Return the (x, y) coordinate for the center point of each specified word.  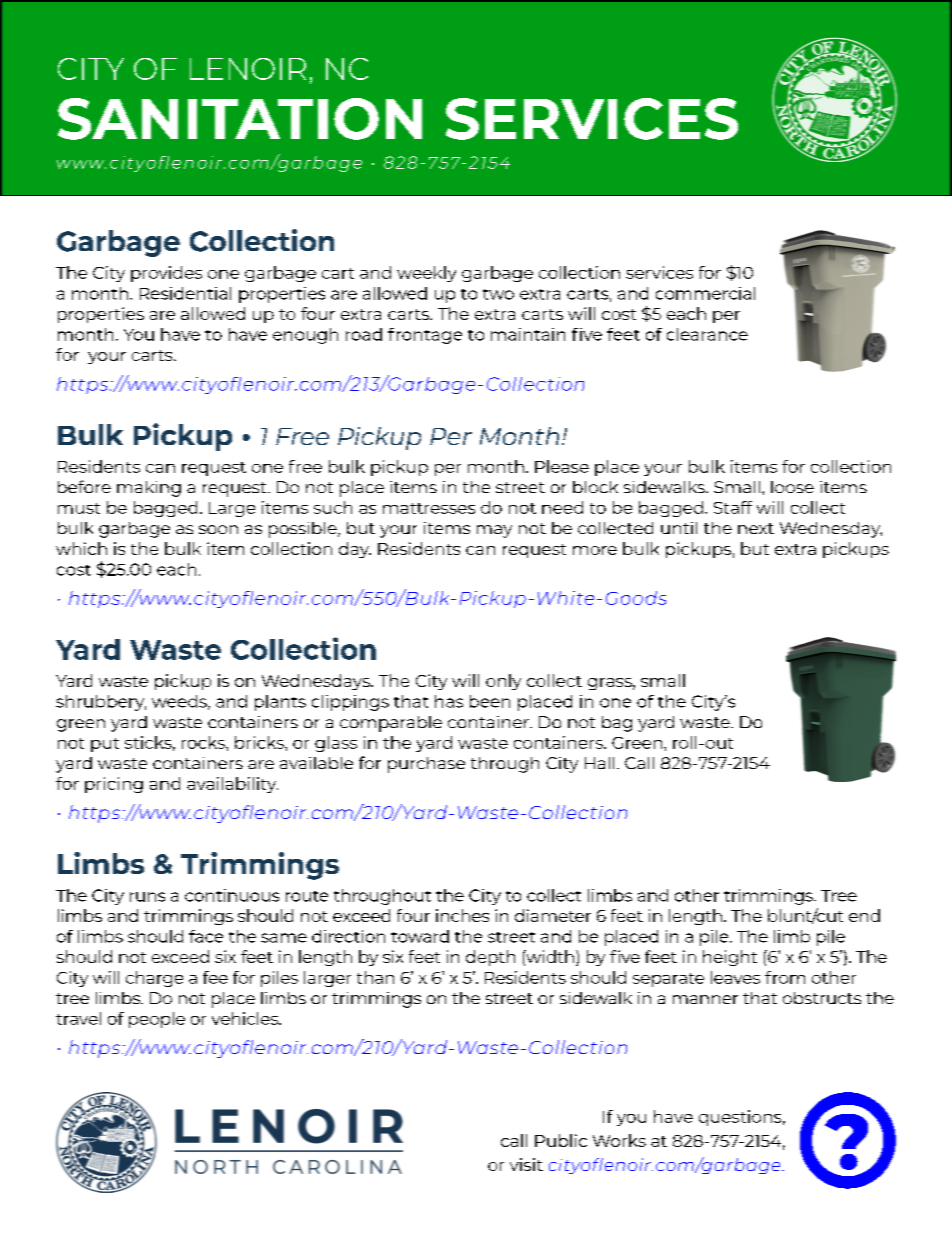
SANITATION (240, 119)
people (157, 1020)
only (503, 682)
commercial (705, 293)
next (756, 528)
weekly (426, 274)
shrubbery (101, 703)
